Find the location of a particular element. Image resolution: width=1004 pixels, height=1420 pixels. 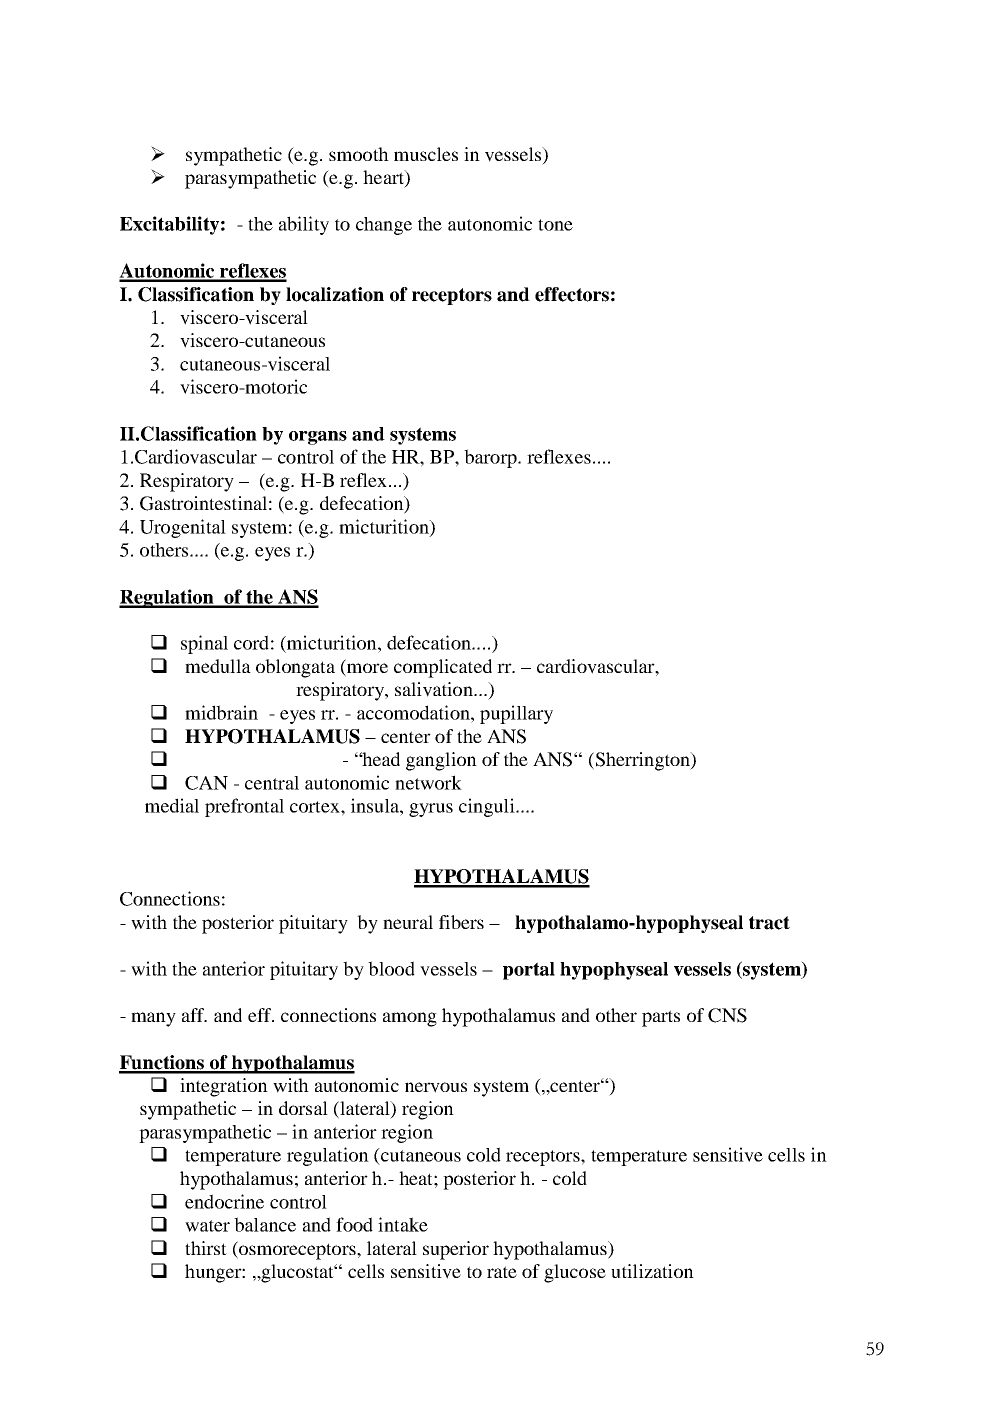

prefrontal is located at coordinates (244, 807).
